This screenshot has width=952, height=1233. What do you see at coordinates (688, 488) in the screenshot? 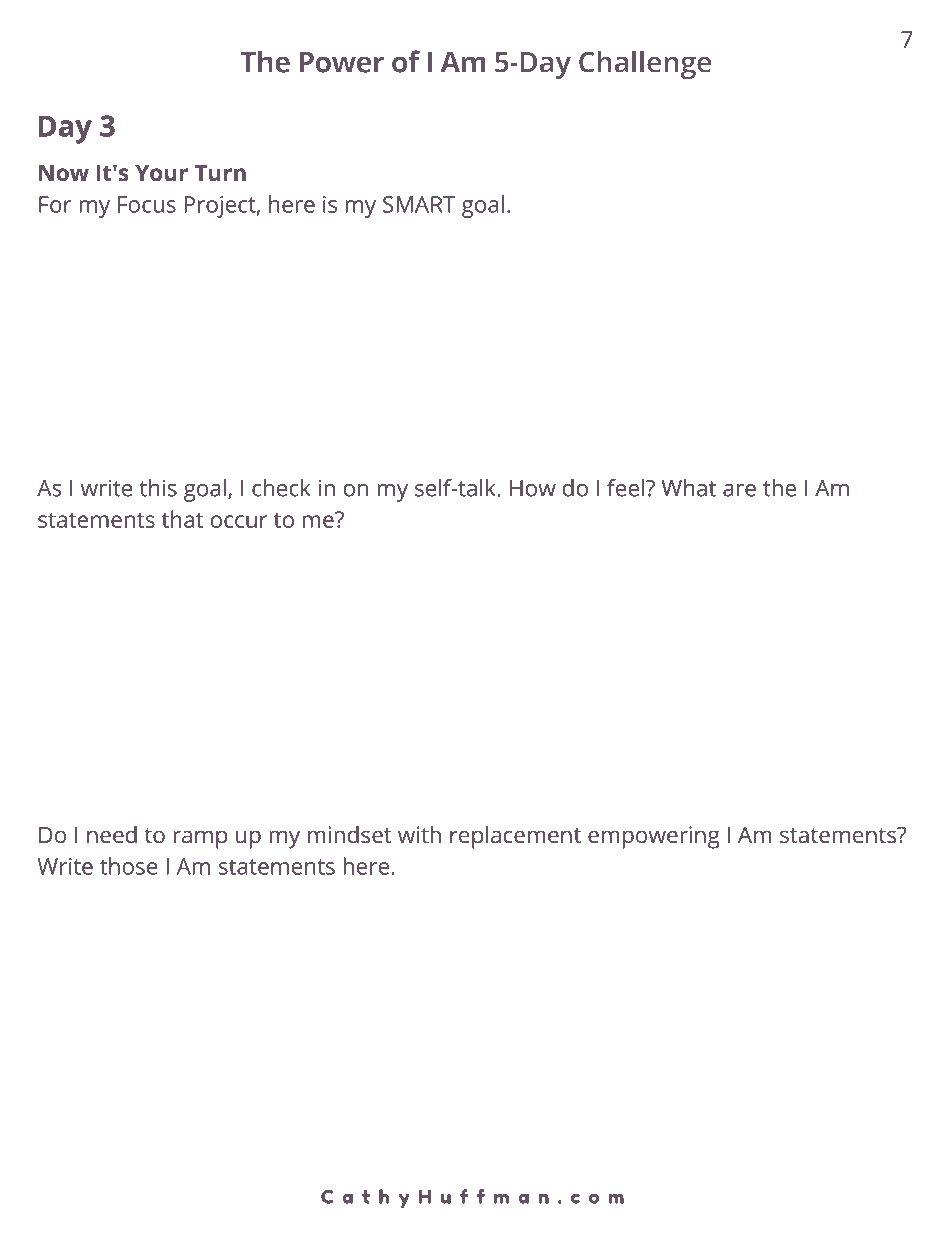
I see `What` at bounding box center [688, 488].
